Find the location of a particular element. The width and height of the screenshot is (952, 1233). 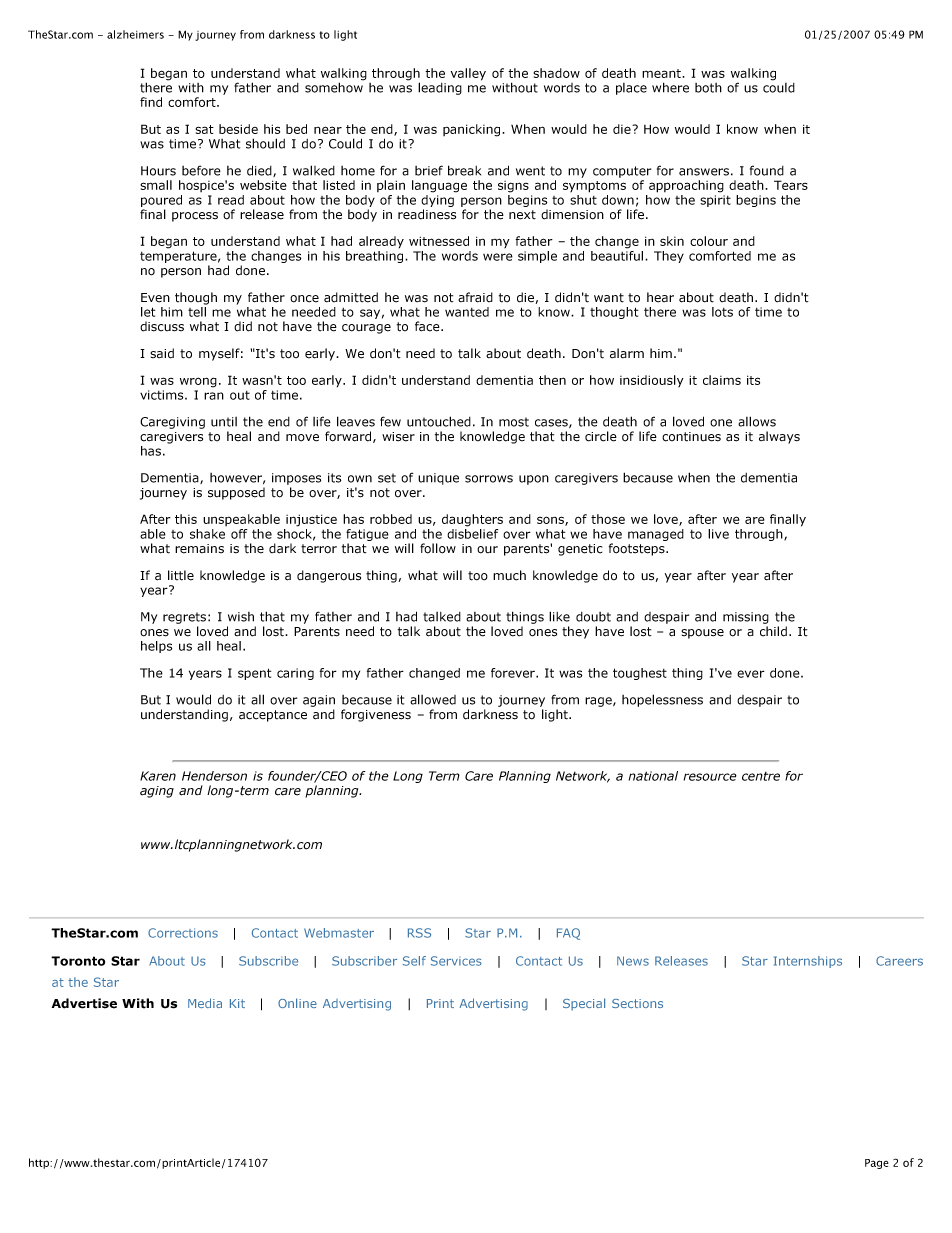

both is located at coordinates (708, 88).
